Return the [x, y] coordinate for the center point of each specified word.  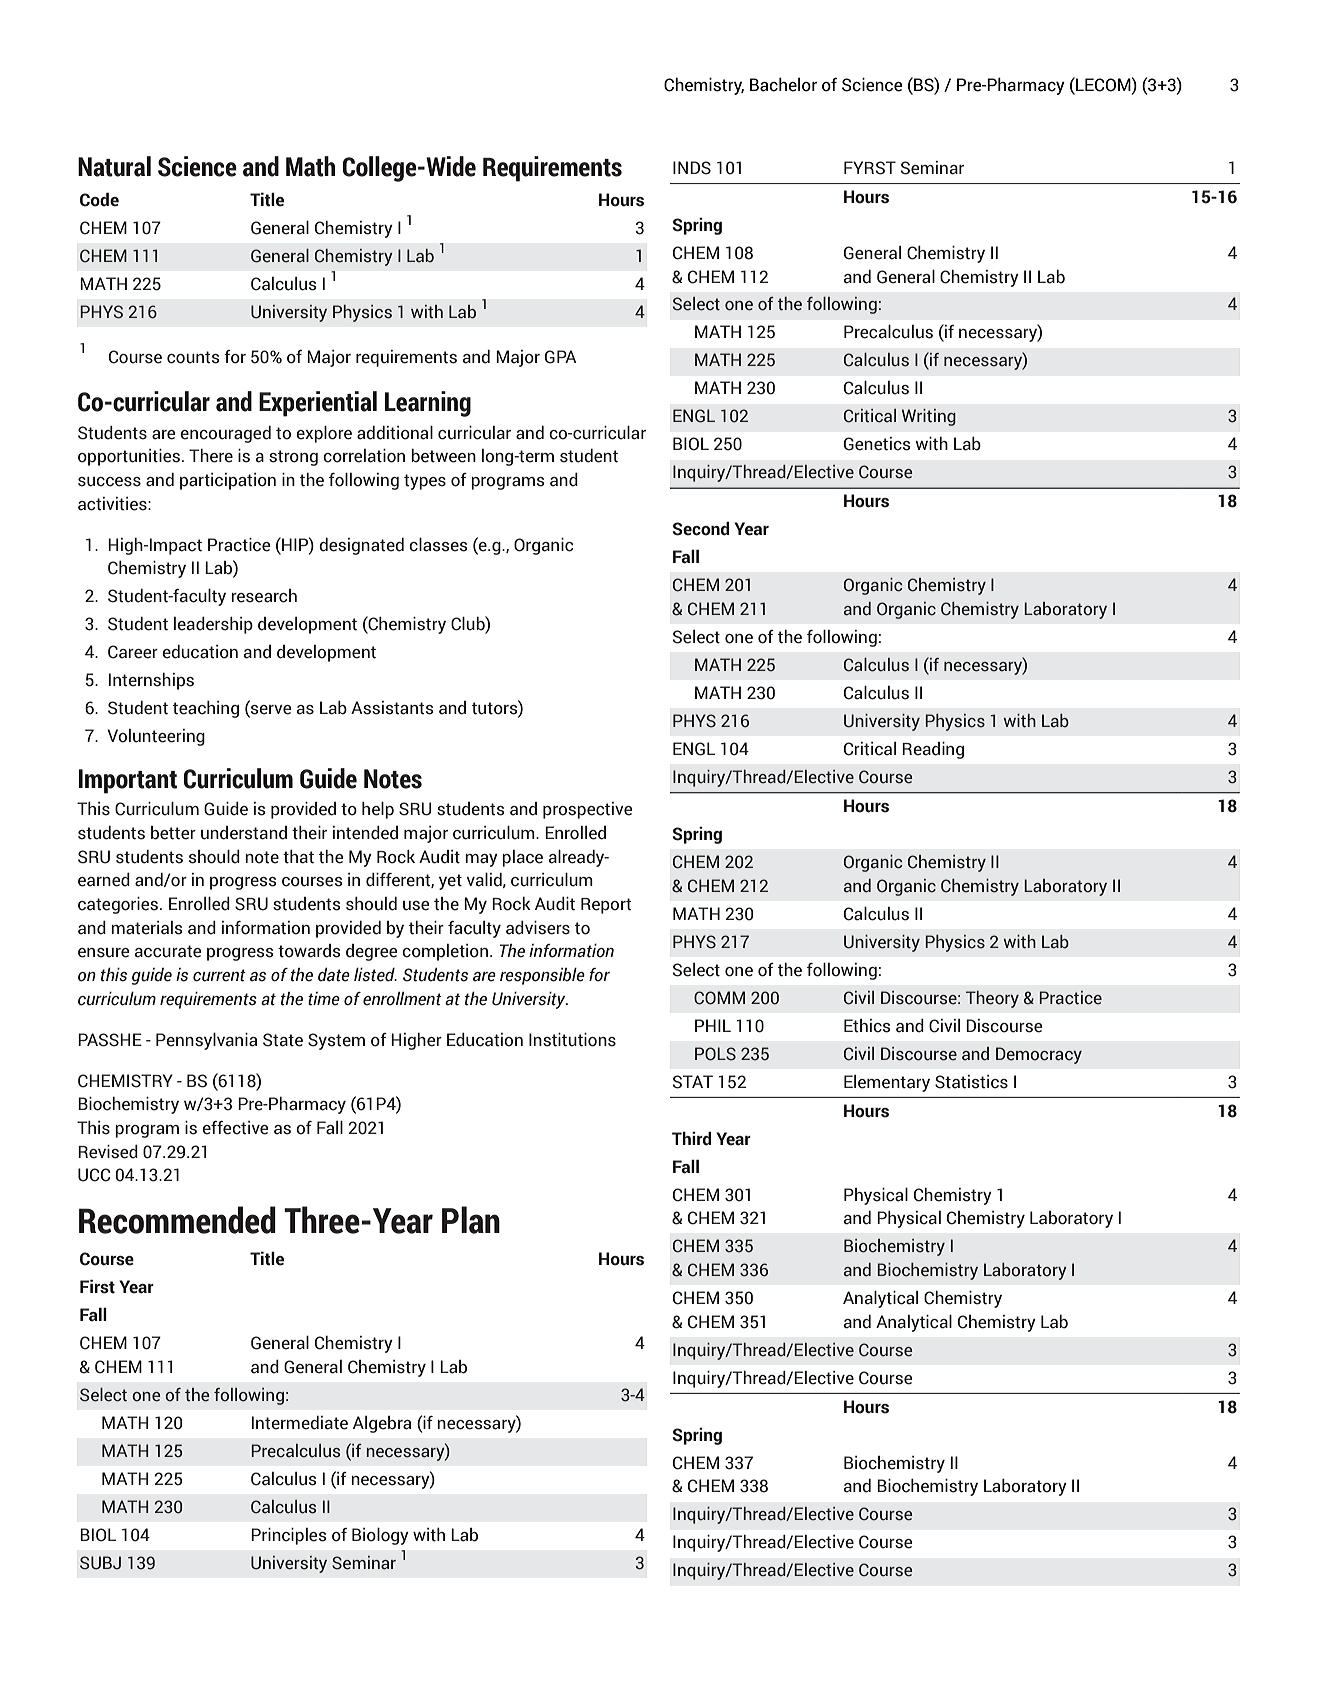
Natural [114, 166]
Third [692, 1138]
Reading [933, 750]
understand [244, 833]
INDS [692, 168]
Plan [471, 1220]
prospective [588, 810]
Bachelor [783, 84]
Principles [289, 1536]
